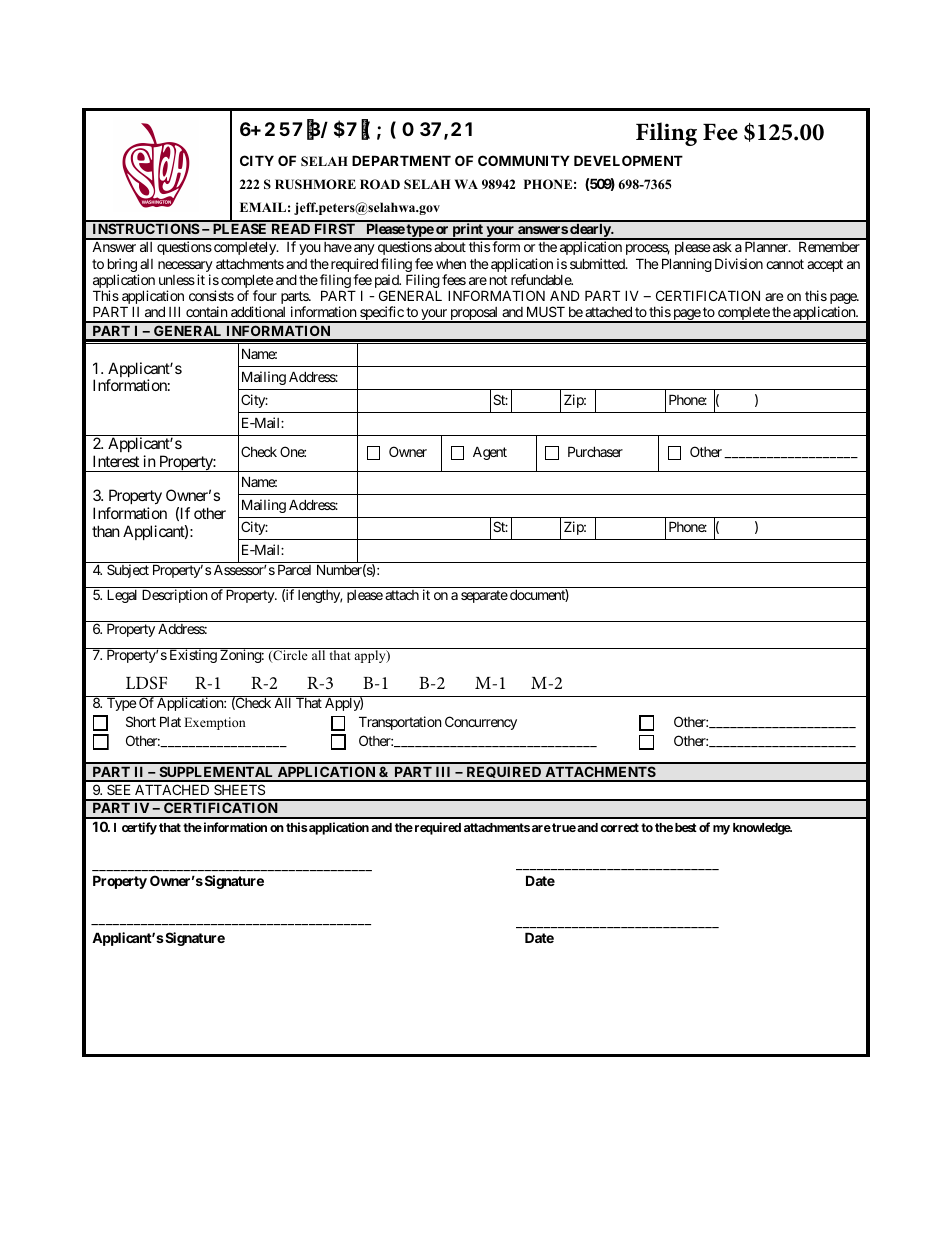 Image resolution: width=952 pixels, height=1233 pixels. I want to click on Agent, so click(490, 453).
